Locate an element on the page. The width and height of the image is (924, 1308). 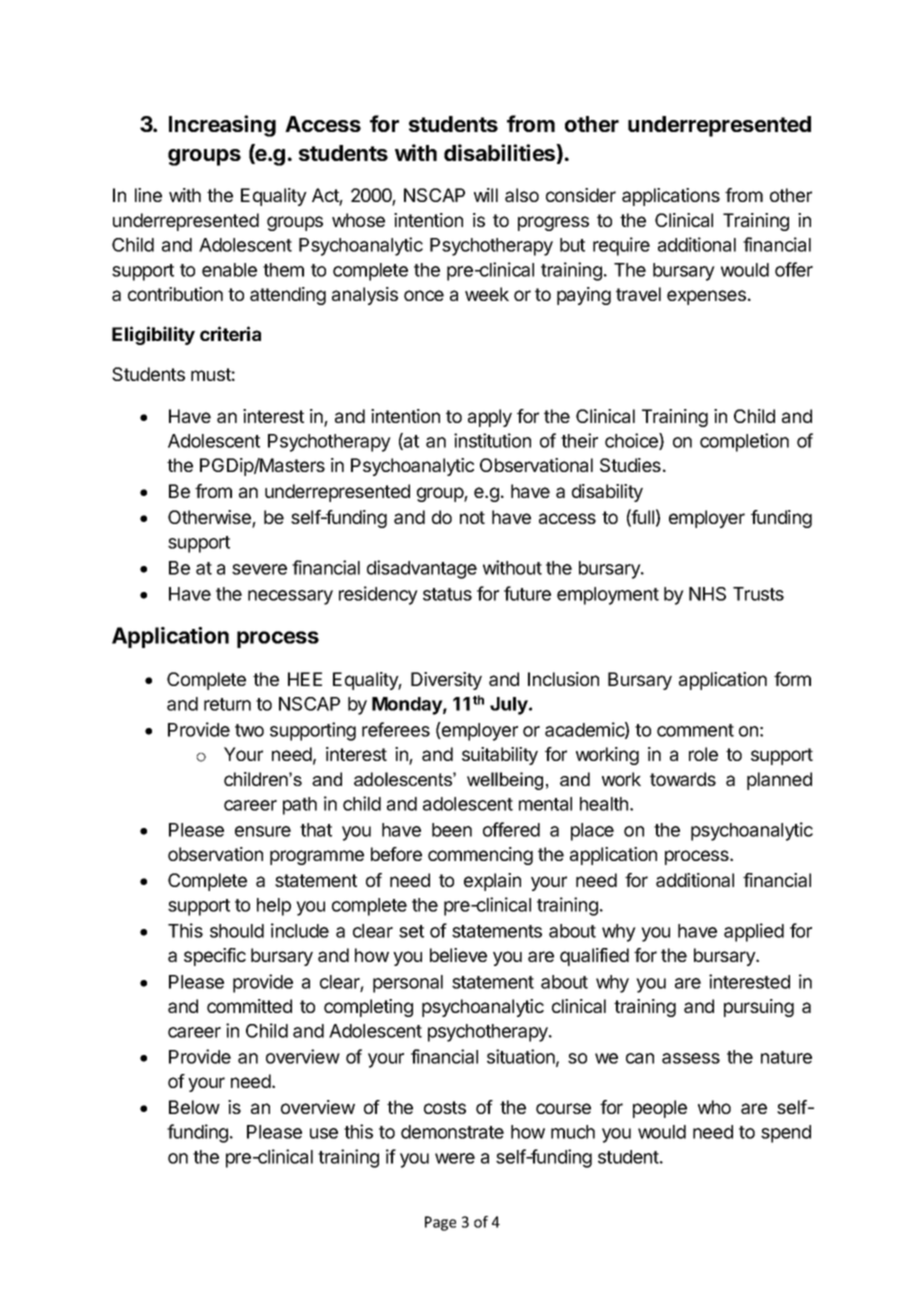
Below is located at coordinates (194, 1107).
